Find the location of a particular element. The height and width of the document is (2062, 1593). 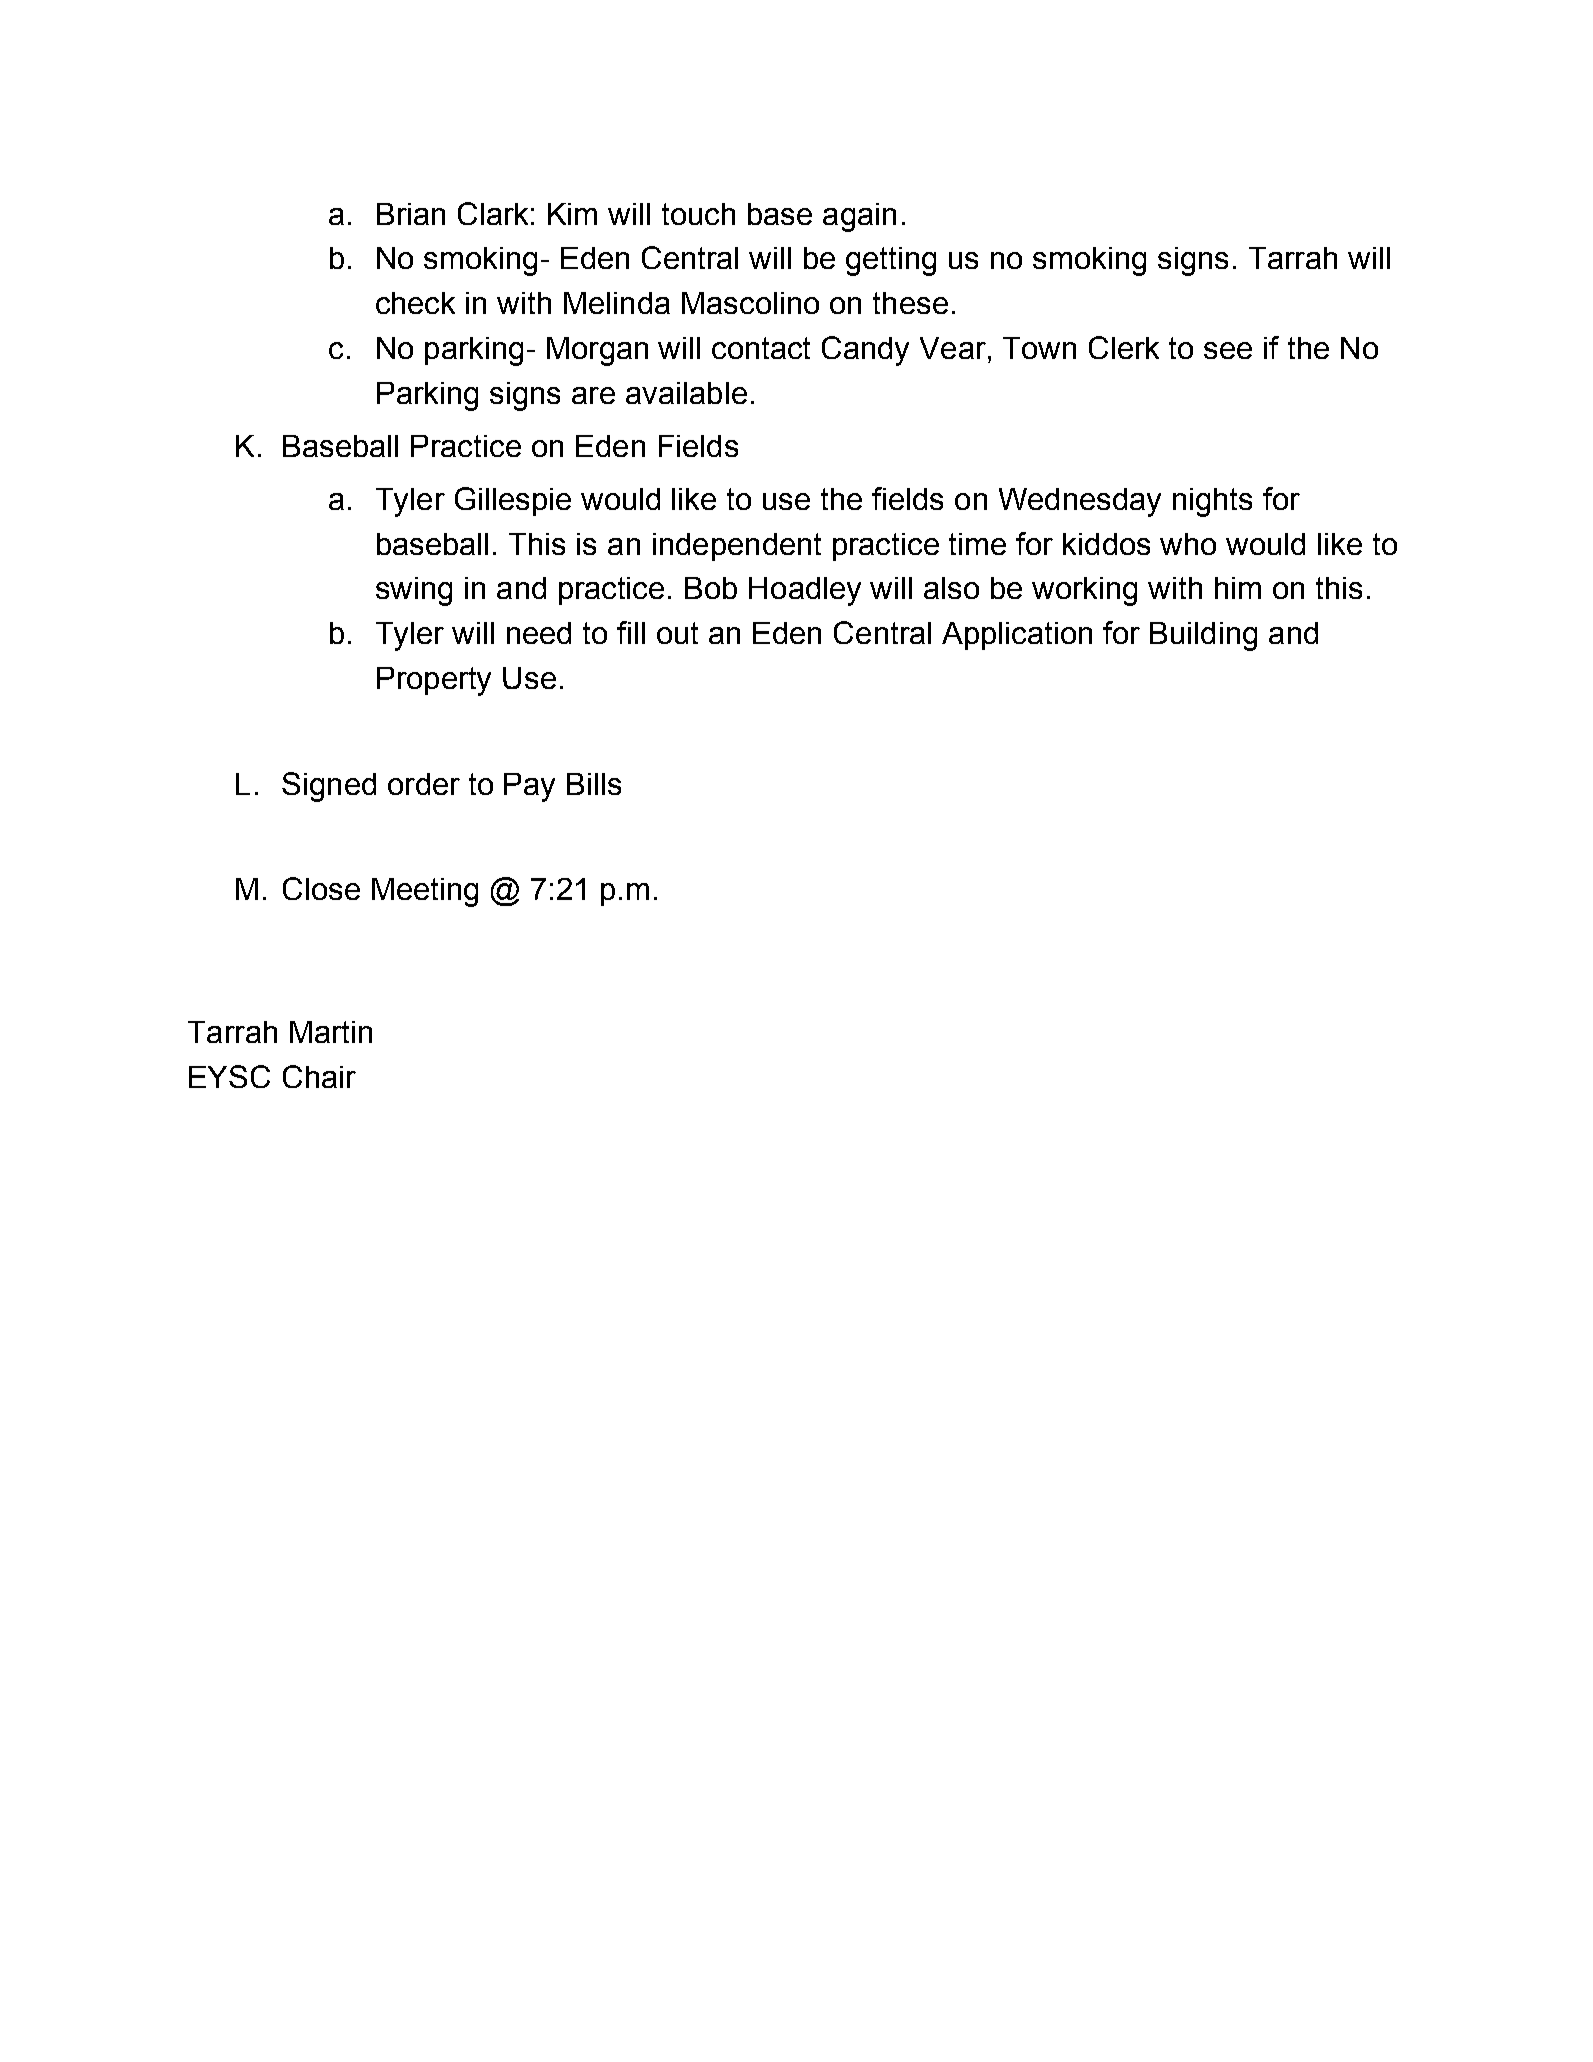

Clerk is located at coordinates (1124, 347).
